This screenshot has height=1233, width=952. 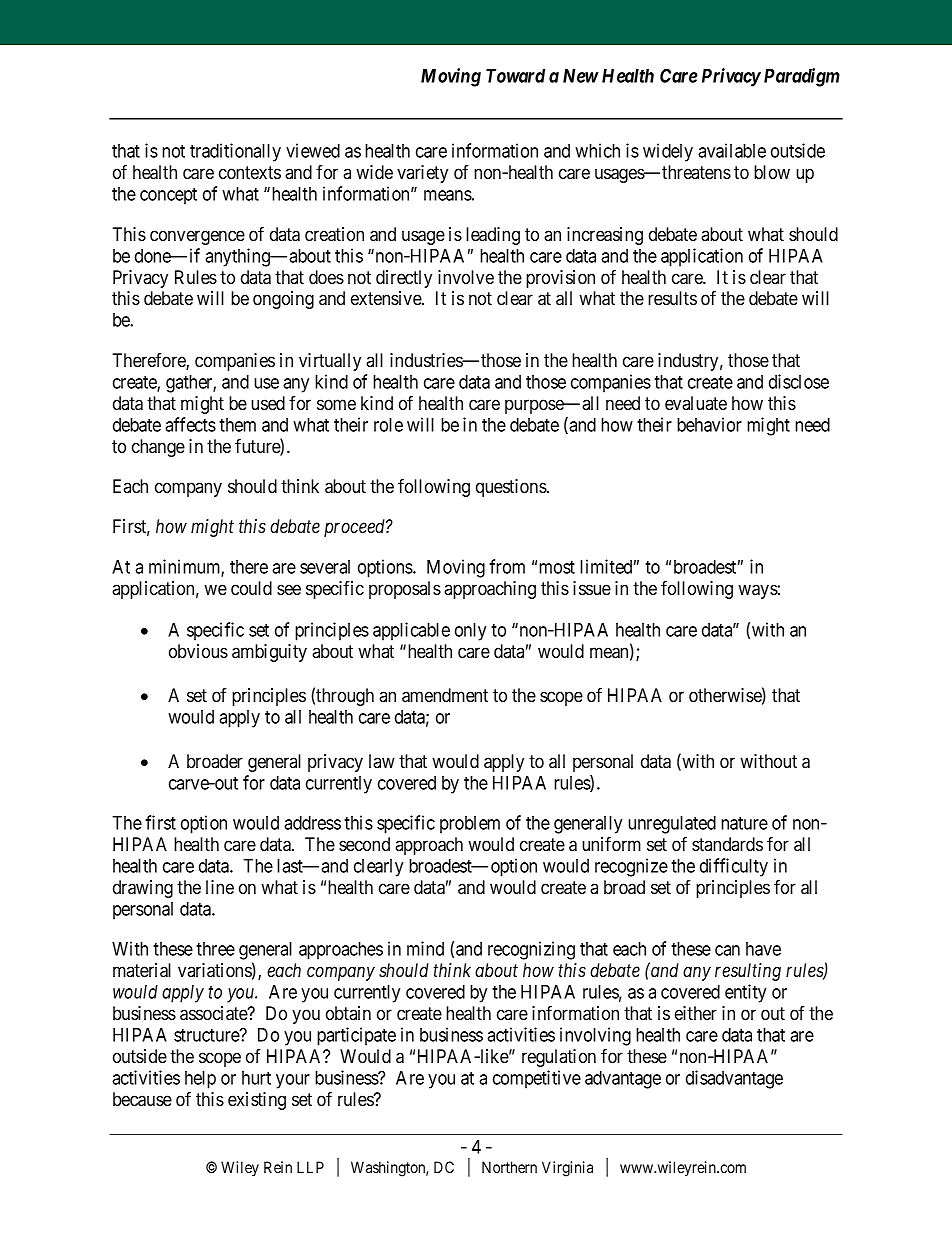 I want to click on either, so click(x=696, y=1013).
